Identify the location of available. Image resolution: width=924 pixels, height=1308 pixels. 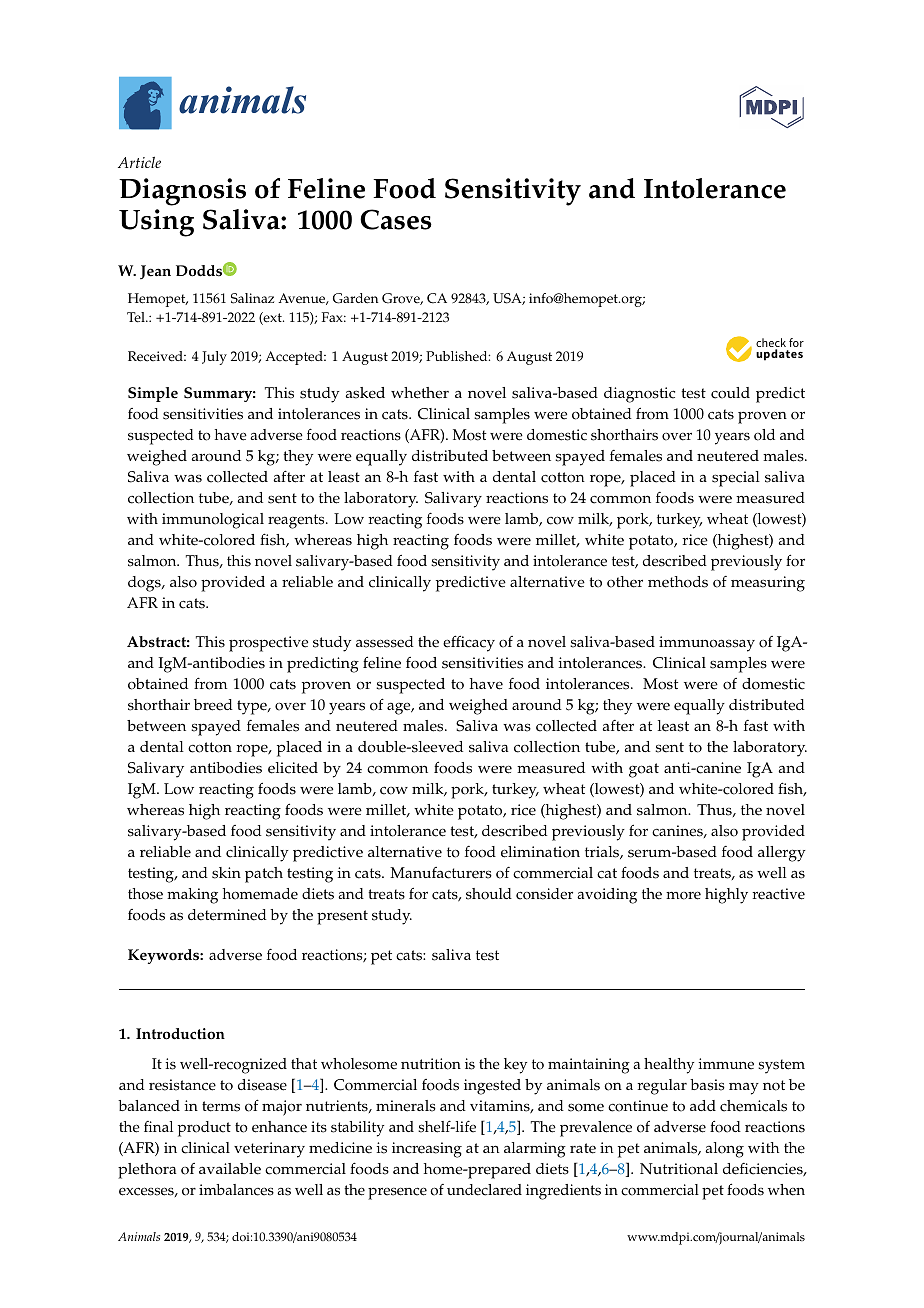
(230, 1169).
